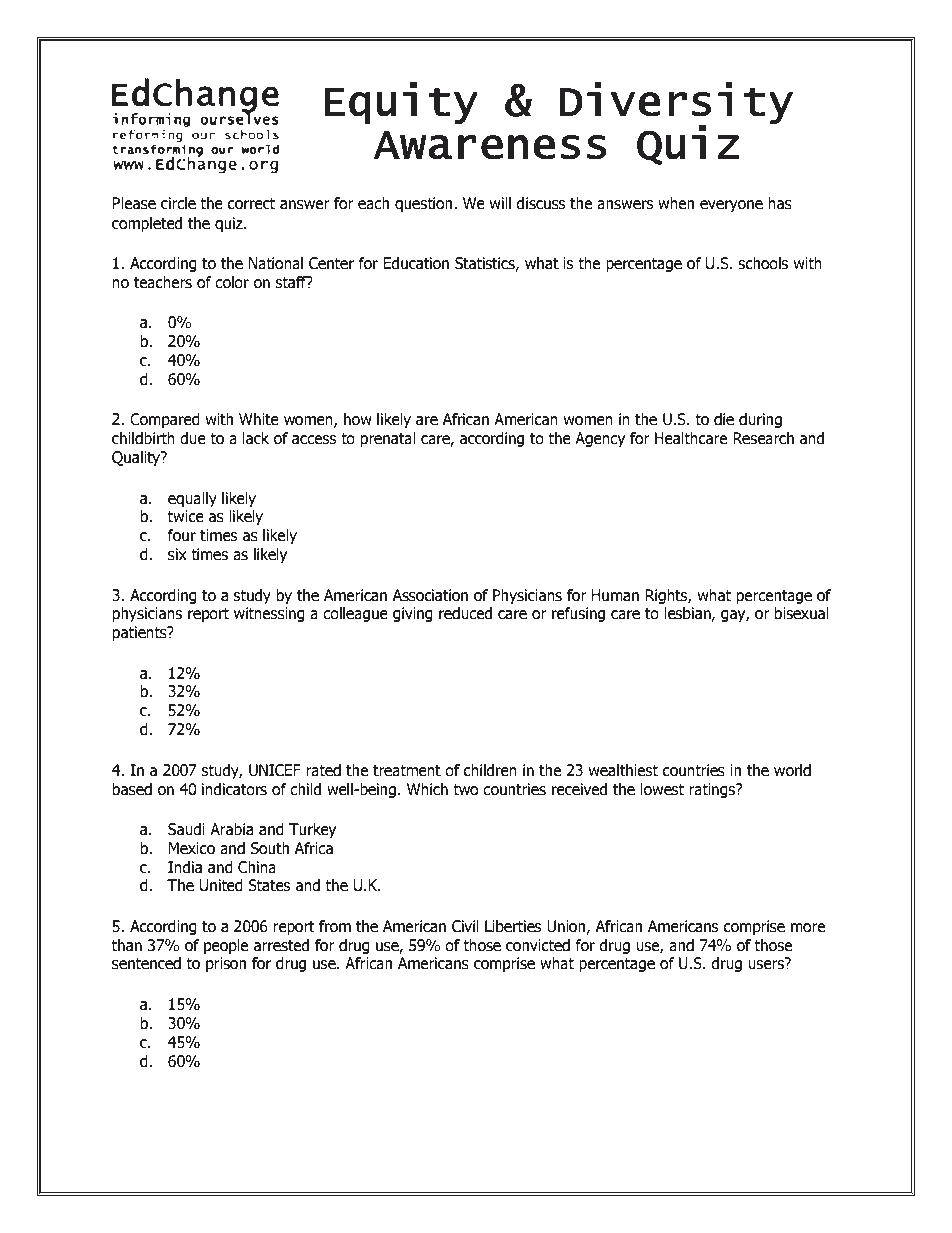  I want to click on two, so click(465, 789).
